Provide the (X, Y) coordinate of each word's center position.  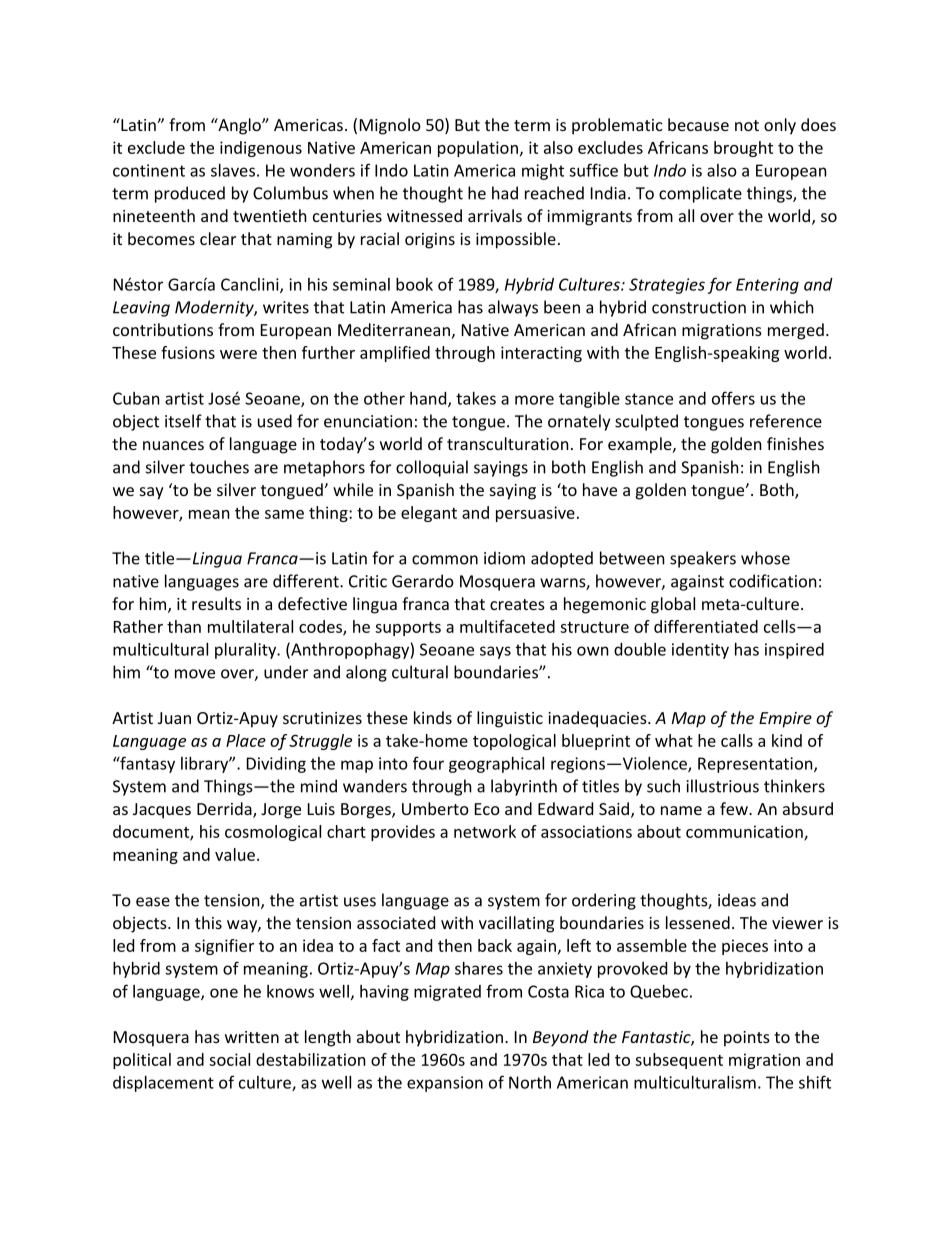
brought (743, 149)
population (478, 149)
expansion (445, 1084)
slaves (233, 170)
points (747, 1039)
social (229, 1059)
